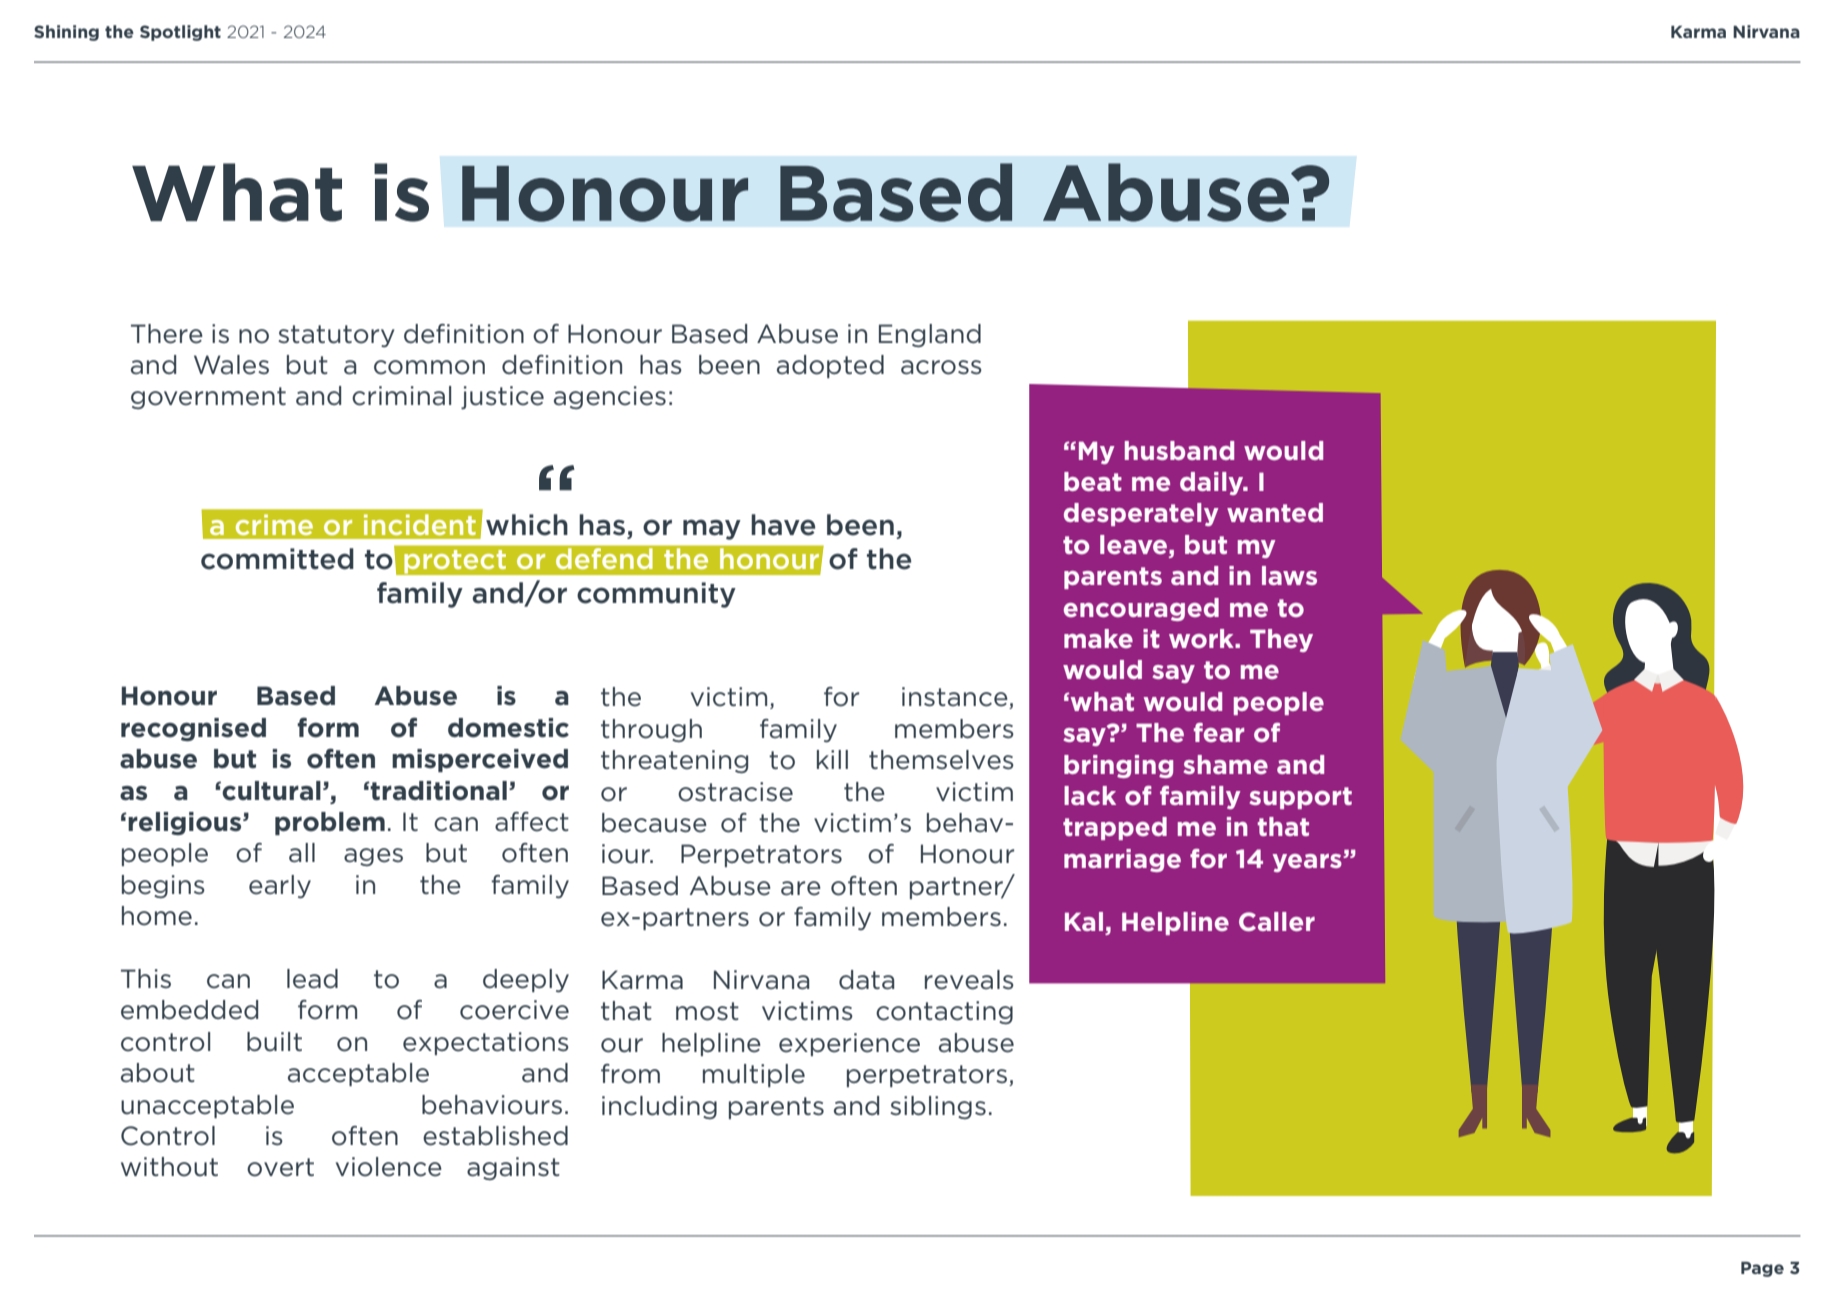 The width and height of the screenshot is (1836, 1298). Describe the element at coordinates (193, 729) in the screenshot. I see `recognised` at that location.
